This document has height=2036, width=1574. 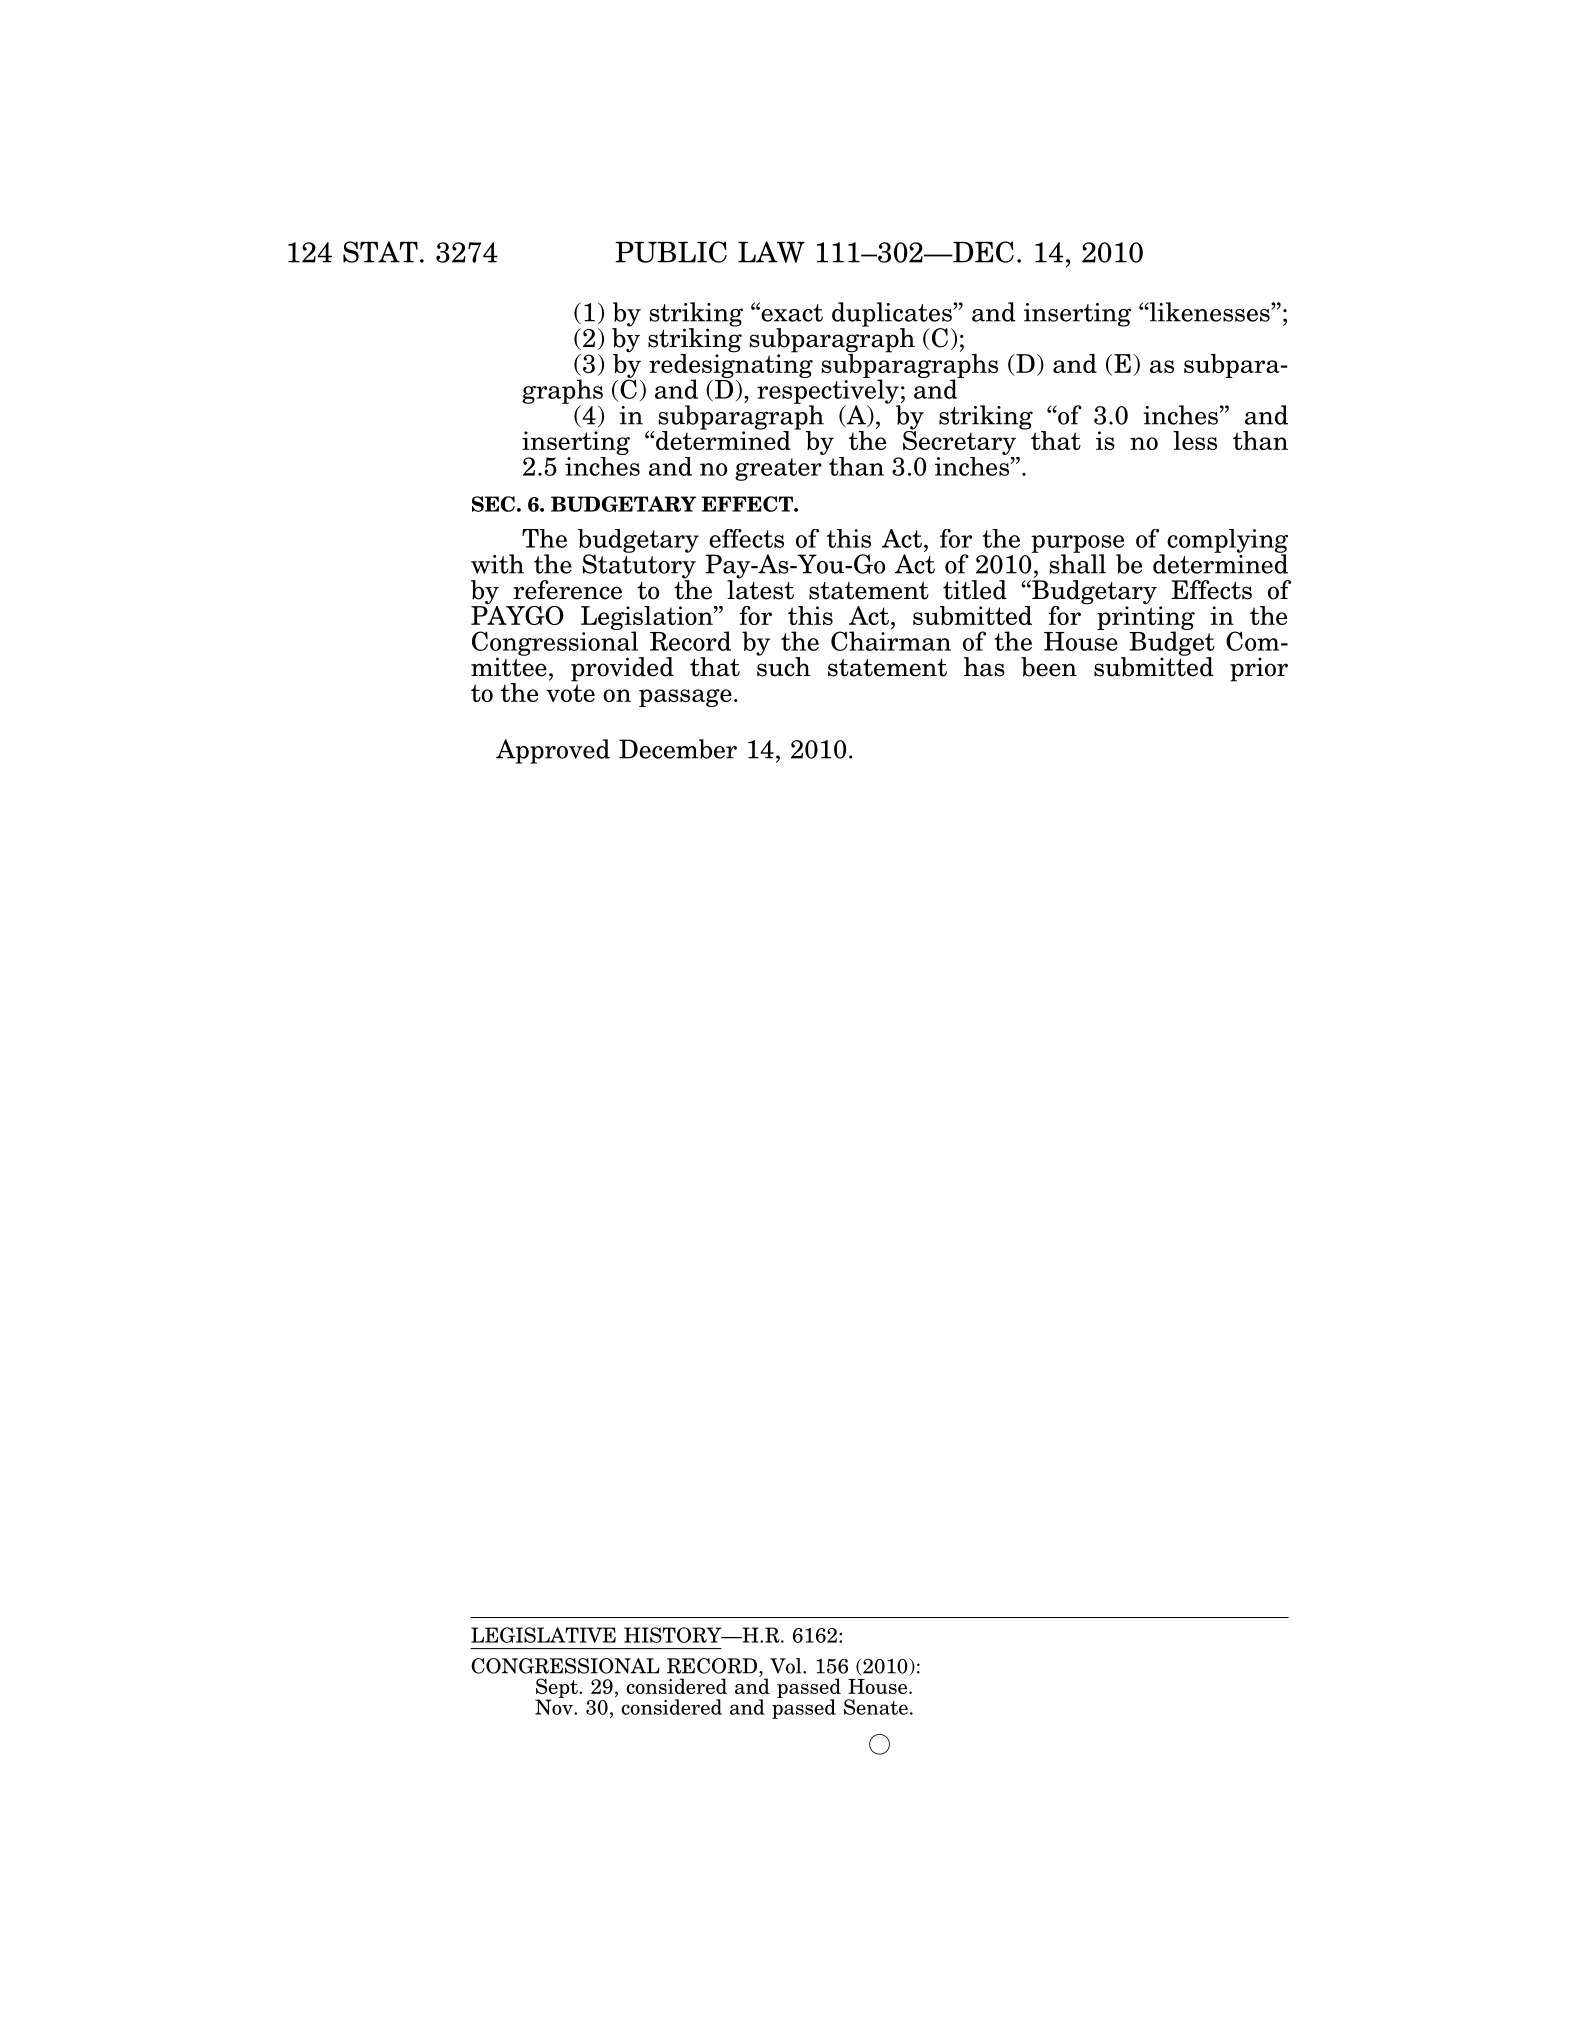 What do you see at coordinates (1195, 440) in the document?
I see `less` at bounding box center [1195, 440].
